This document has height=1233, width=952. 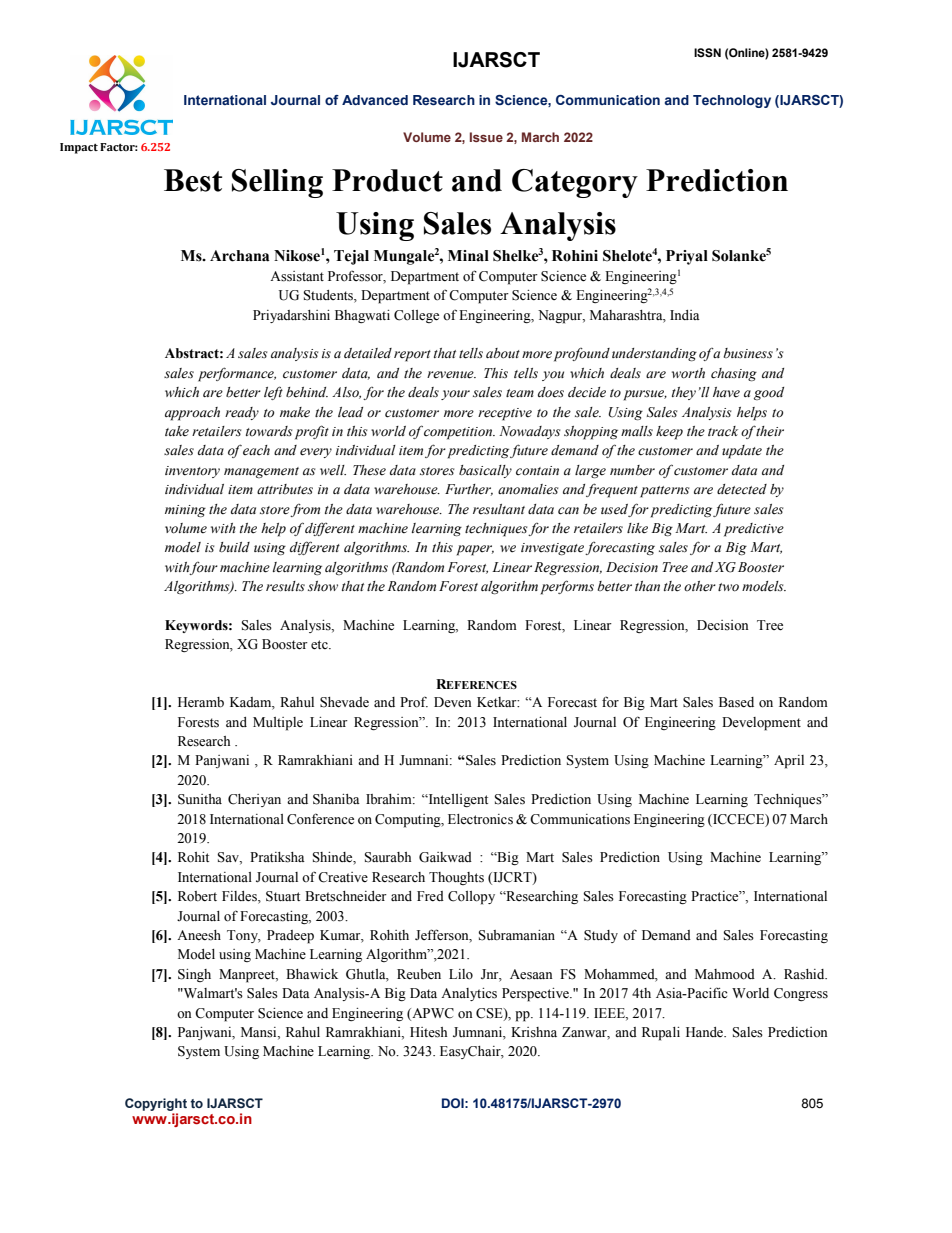 What do you see at coordinates (428, 1032) in the document?
I see `Hitesh` at bounding box center [428, 1032].
